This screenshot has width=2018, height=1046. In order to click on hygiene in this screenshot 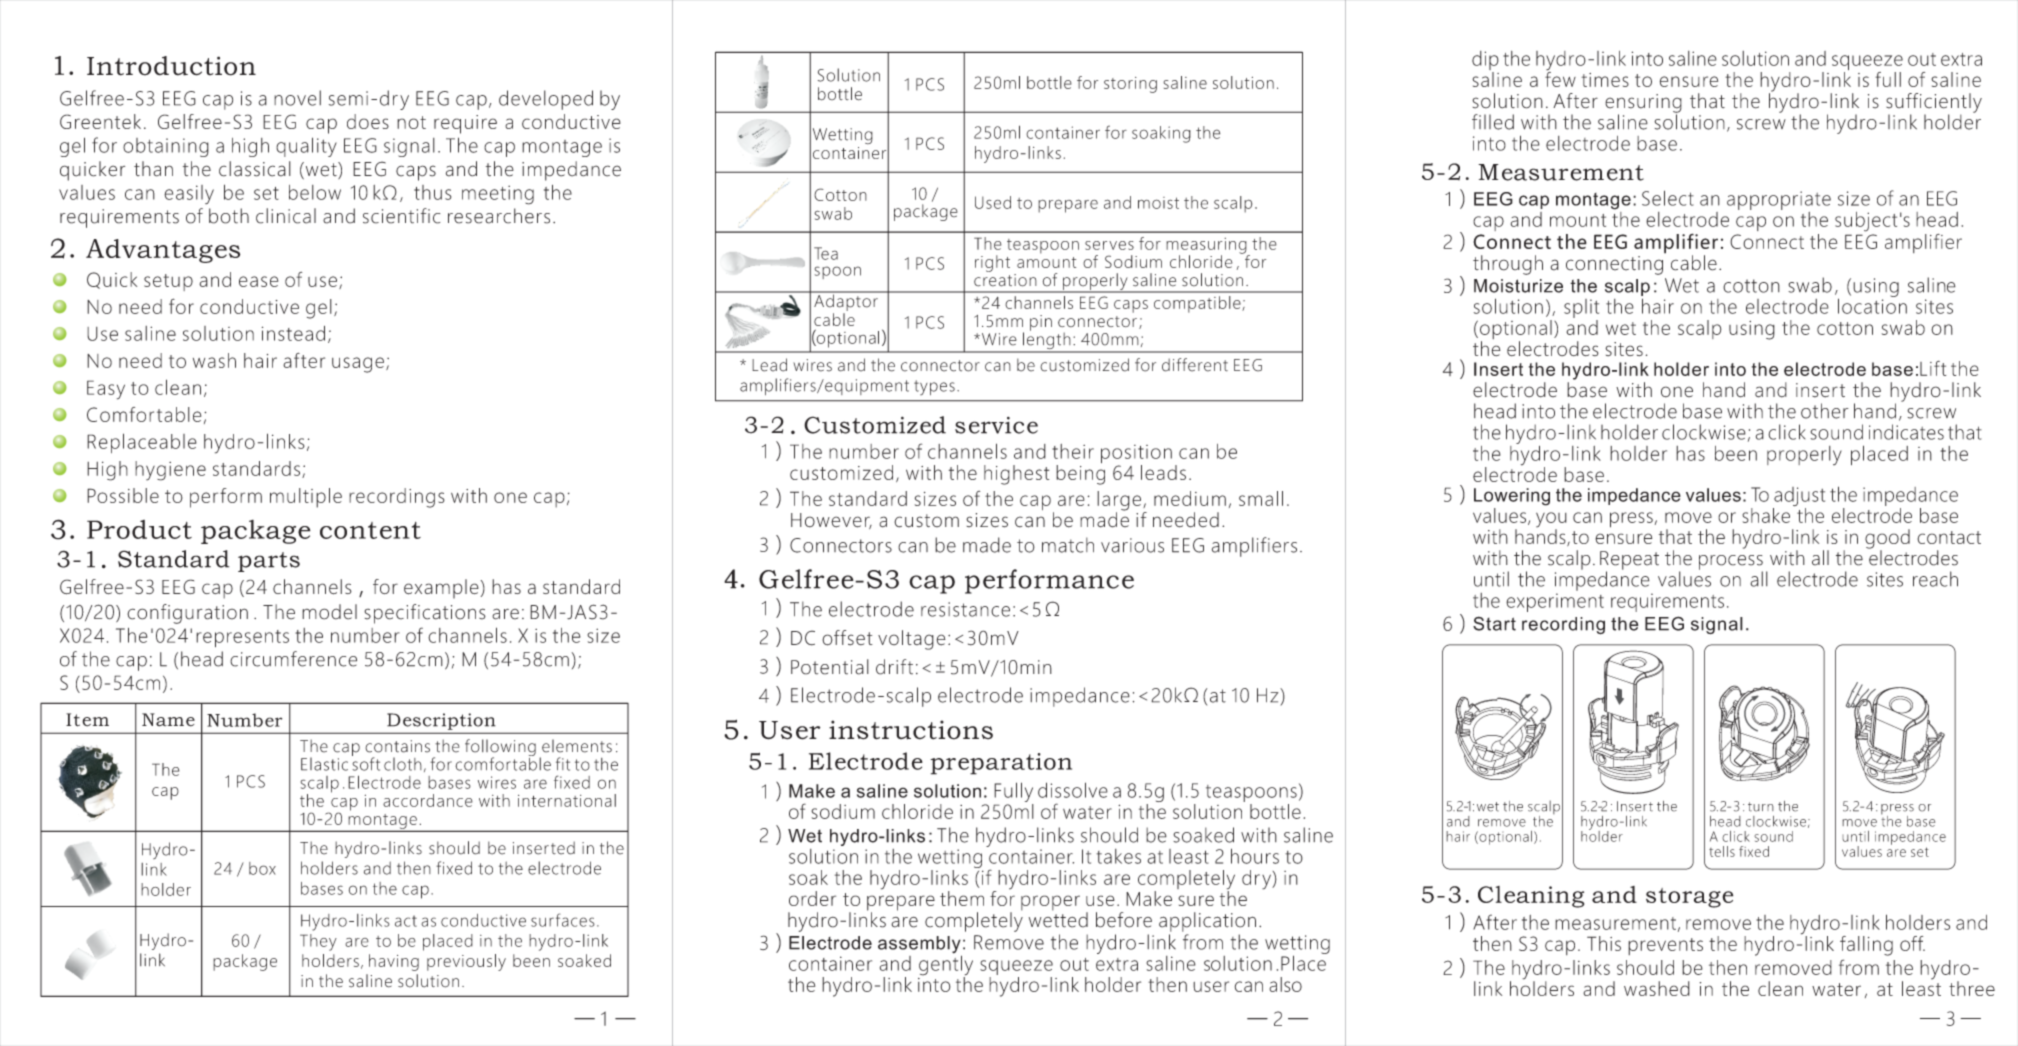, I will do `click(170, 471)`.
